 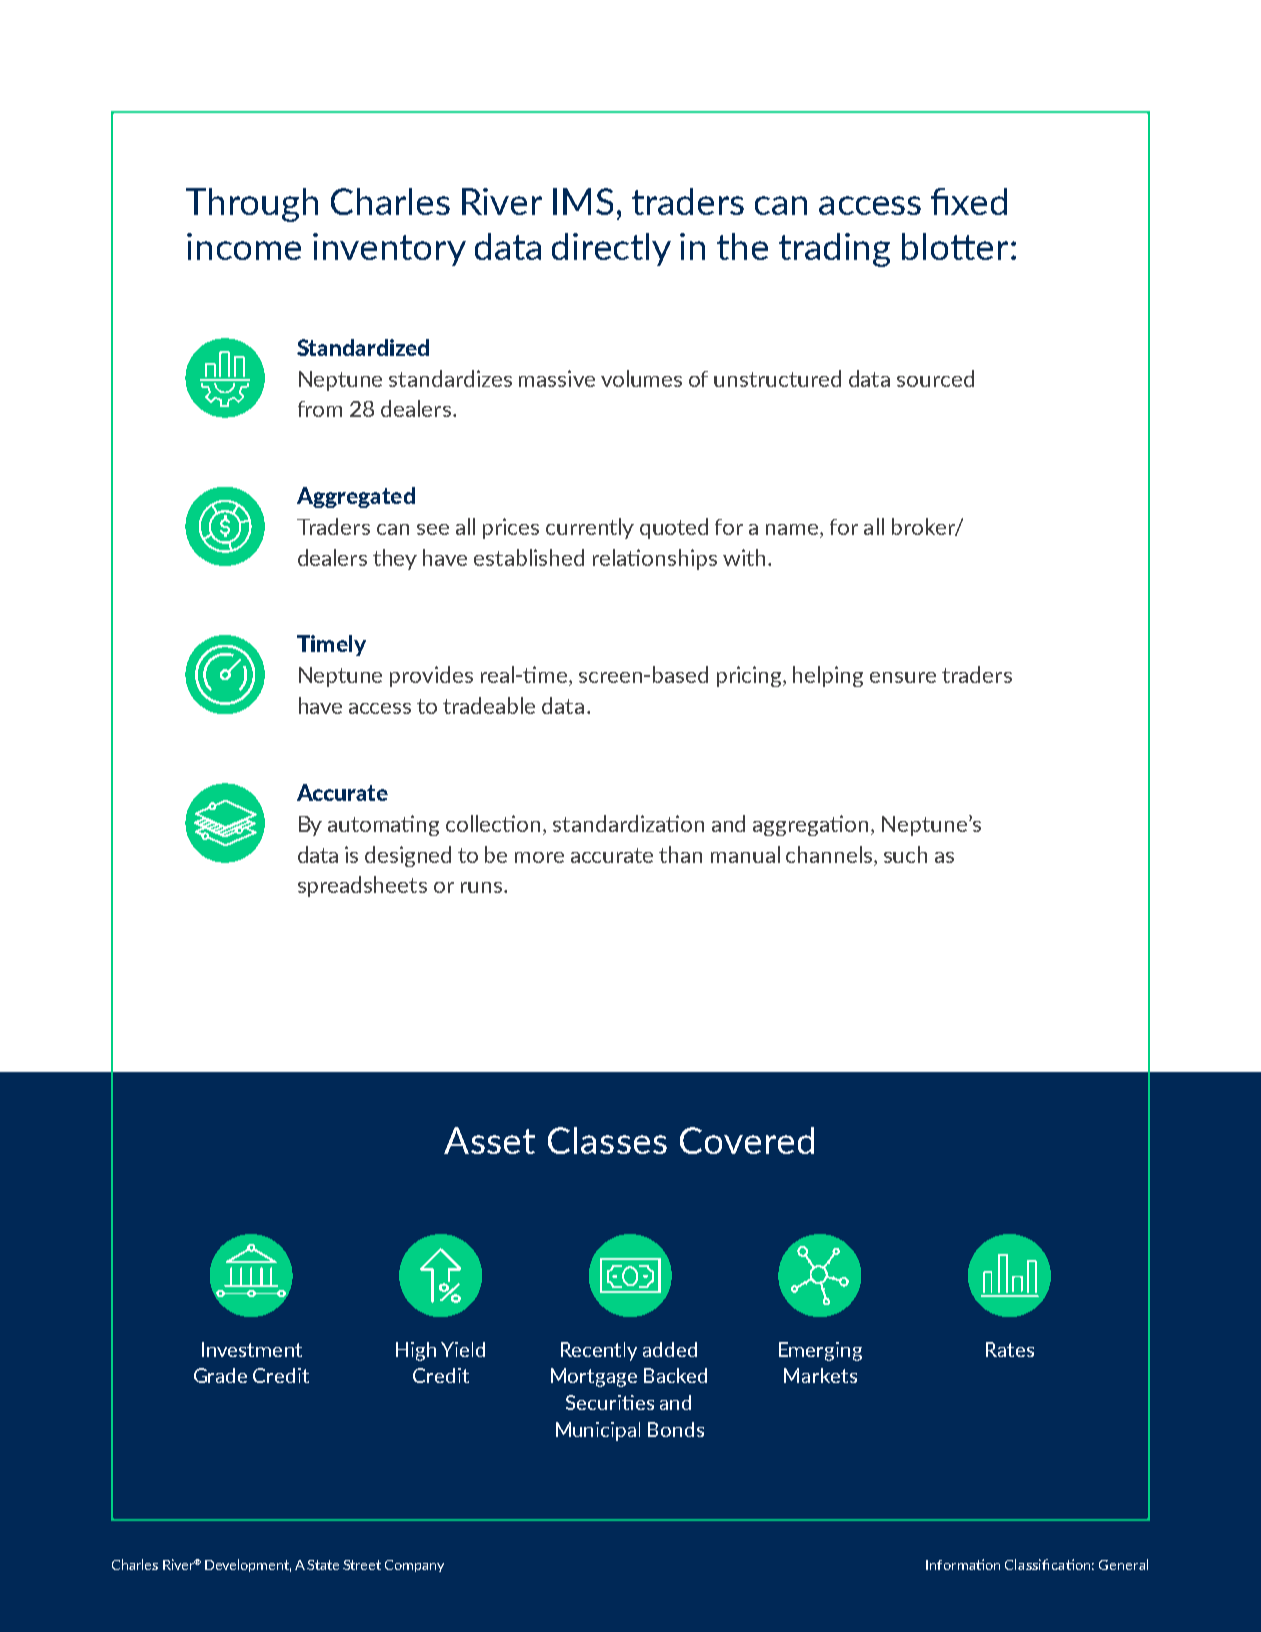 What do you see at coordinates (431, 676) in the image?
I see `provides` at bounding box center [431, 676].
